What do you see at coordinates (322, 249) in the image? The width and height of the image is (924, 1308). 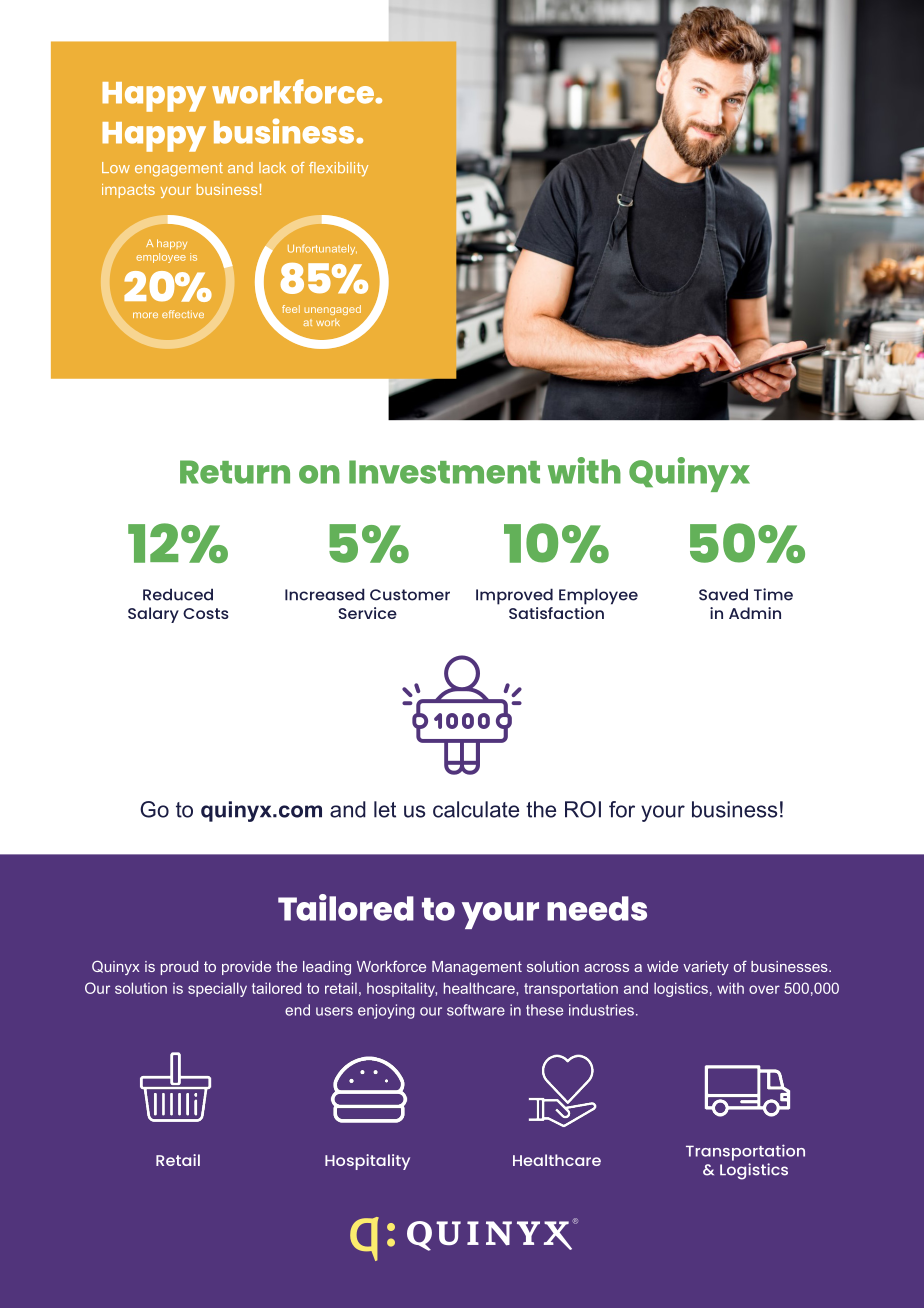 I see `Unfortunately` at bounding box center [322, 249].
